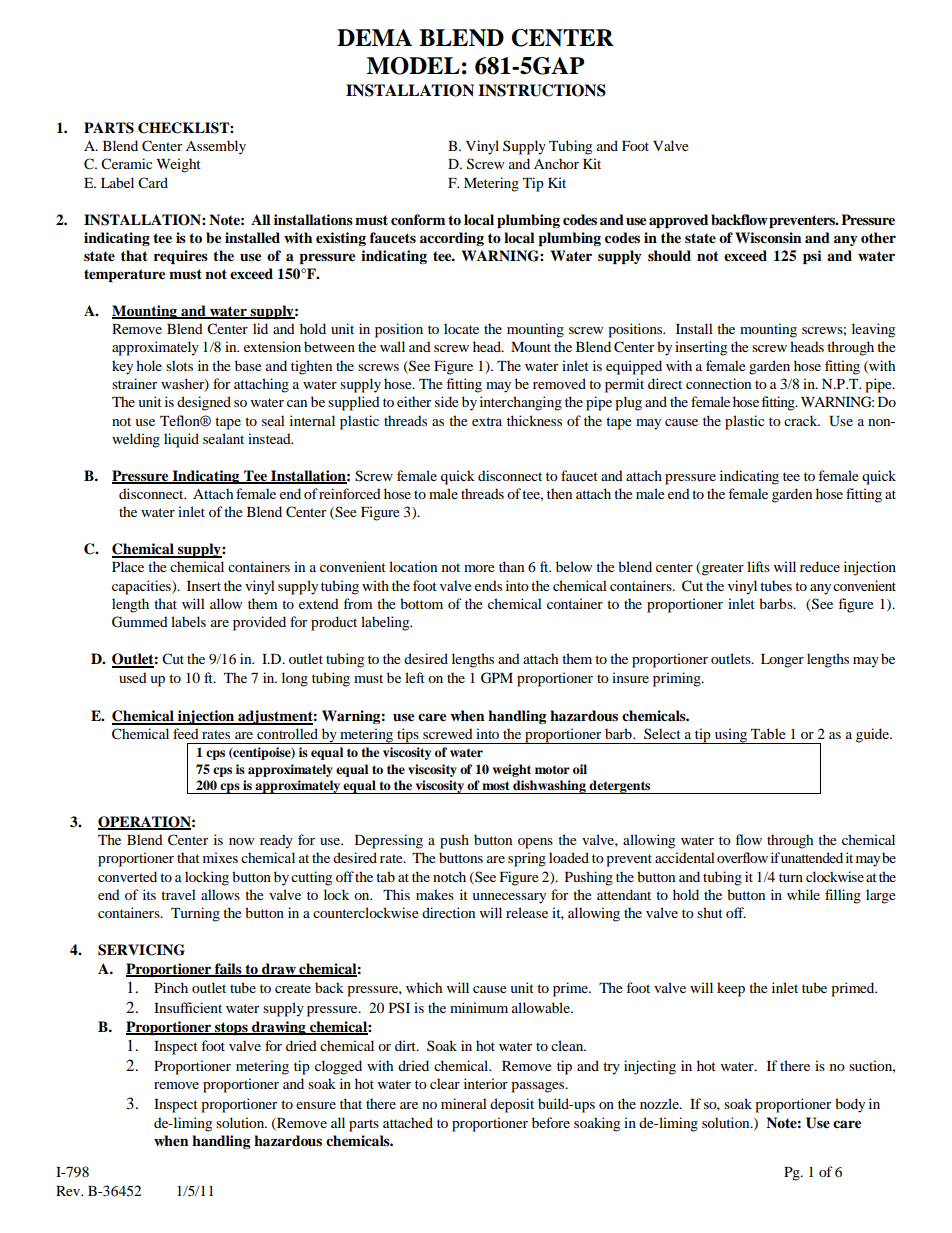 This screenshot has height=1233, width=952. Describe the element at coordinates (495, 785) in the screenshot. I see `most` at that location.
